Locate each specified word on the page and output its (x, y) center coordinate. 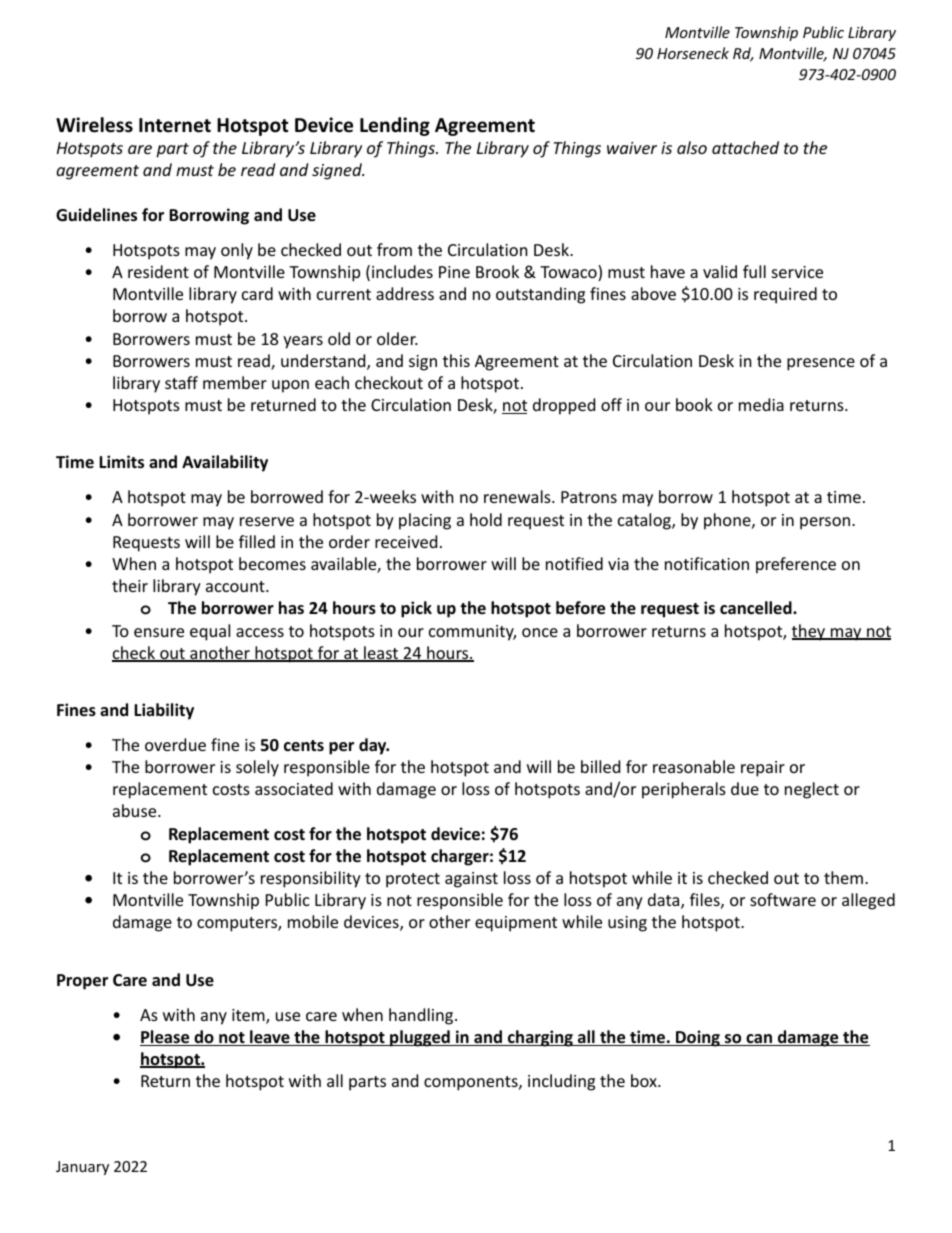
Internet (175, 125)
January (82, 1168)
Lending (395, 126)
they (810, 632)
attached (745, 147)
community (472, 633)
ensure (159, 632)
